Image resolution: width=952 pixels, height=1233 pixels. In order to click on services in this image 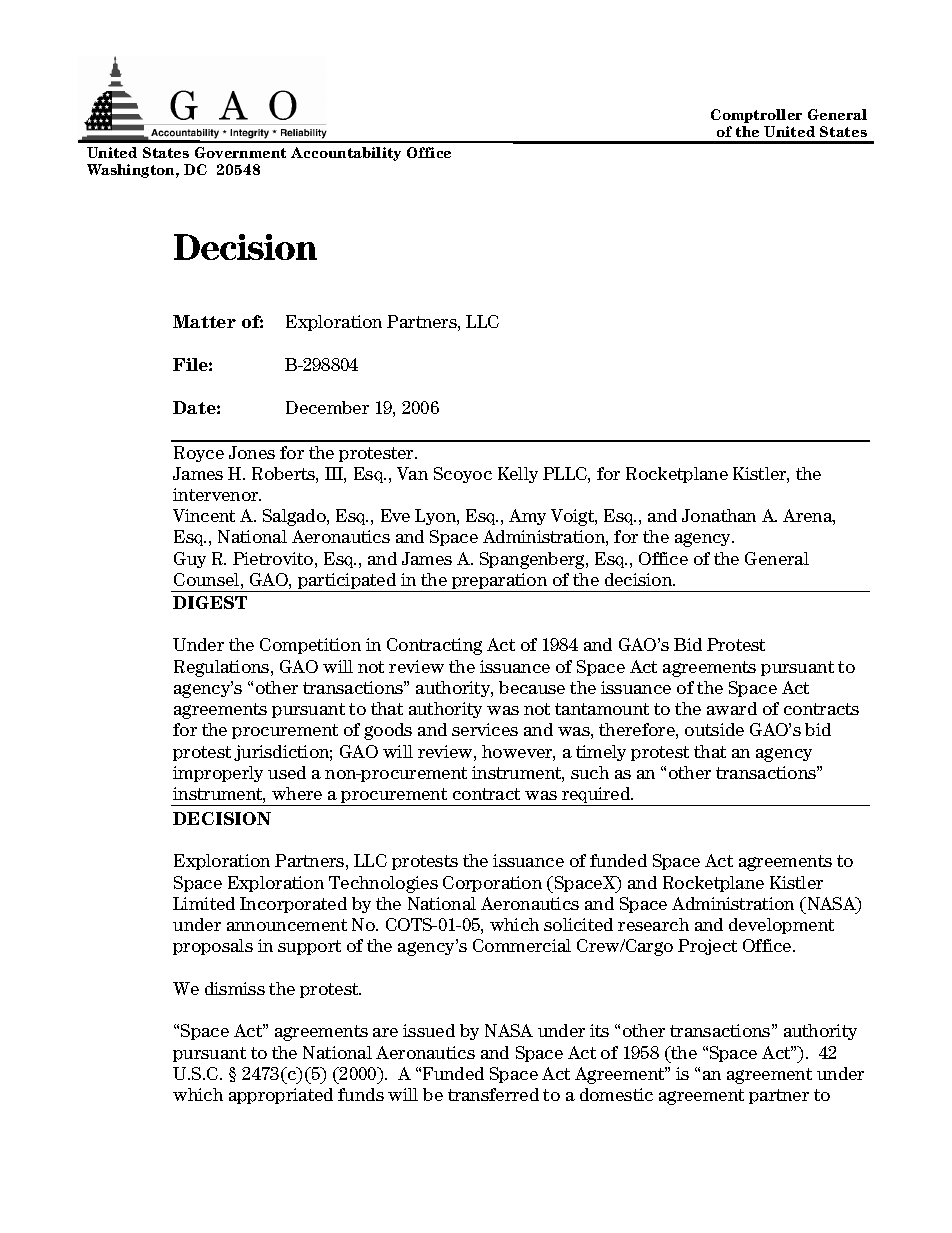, I will do `click(485, 729)`.
